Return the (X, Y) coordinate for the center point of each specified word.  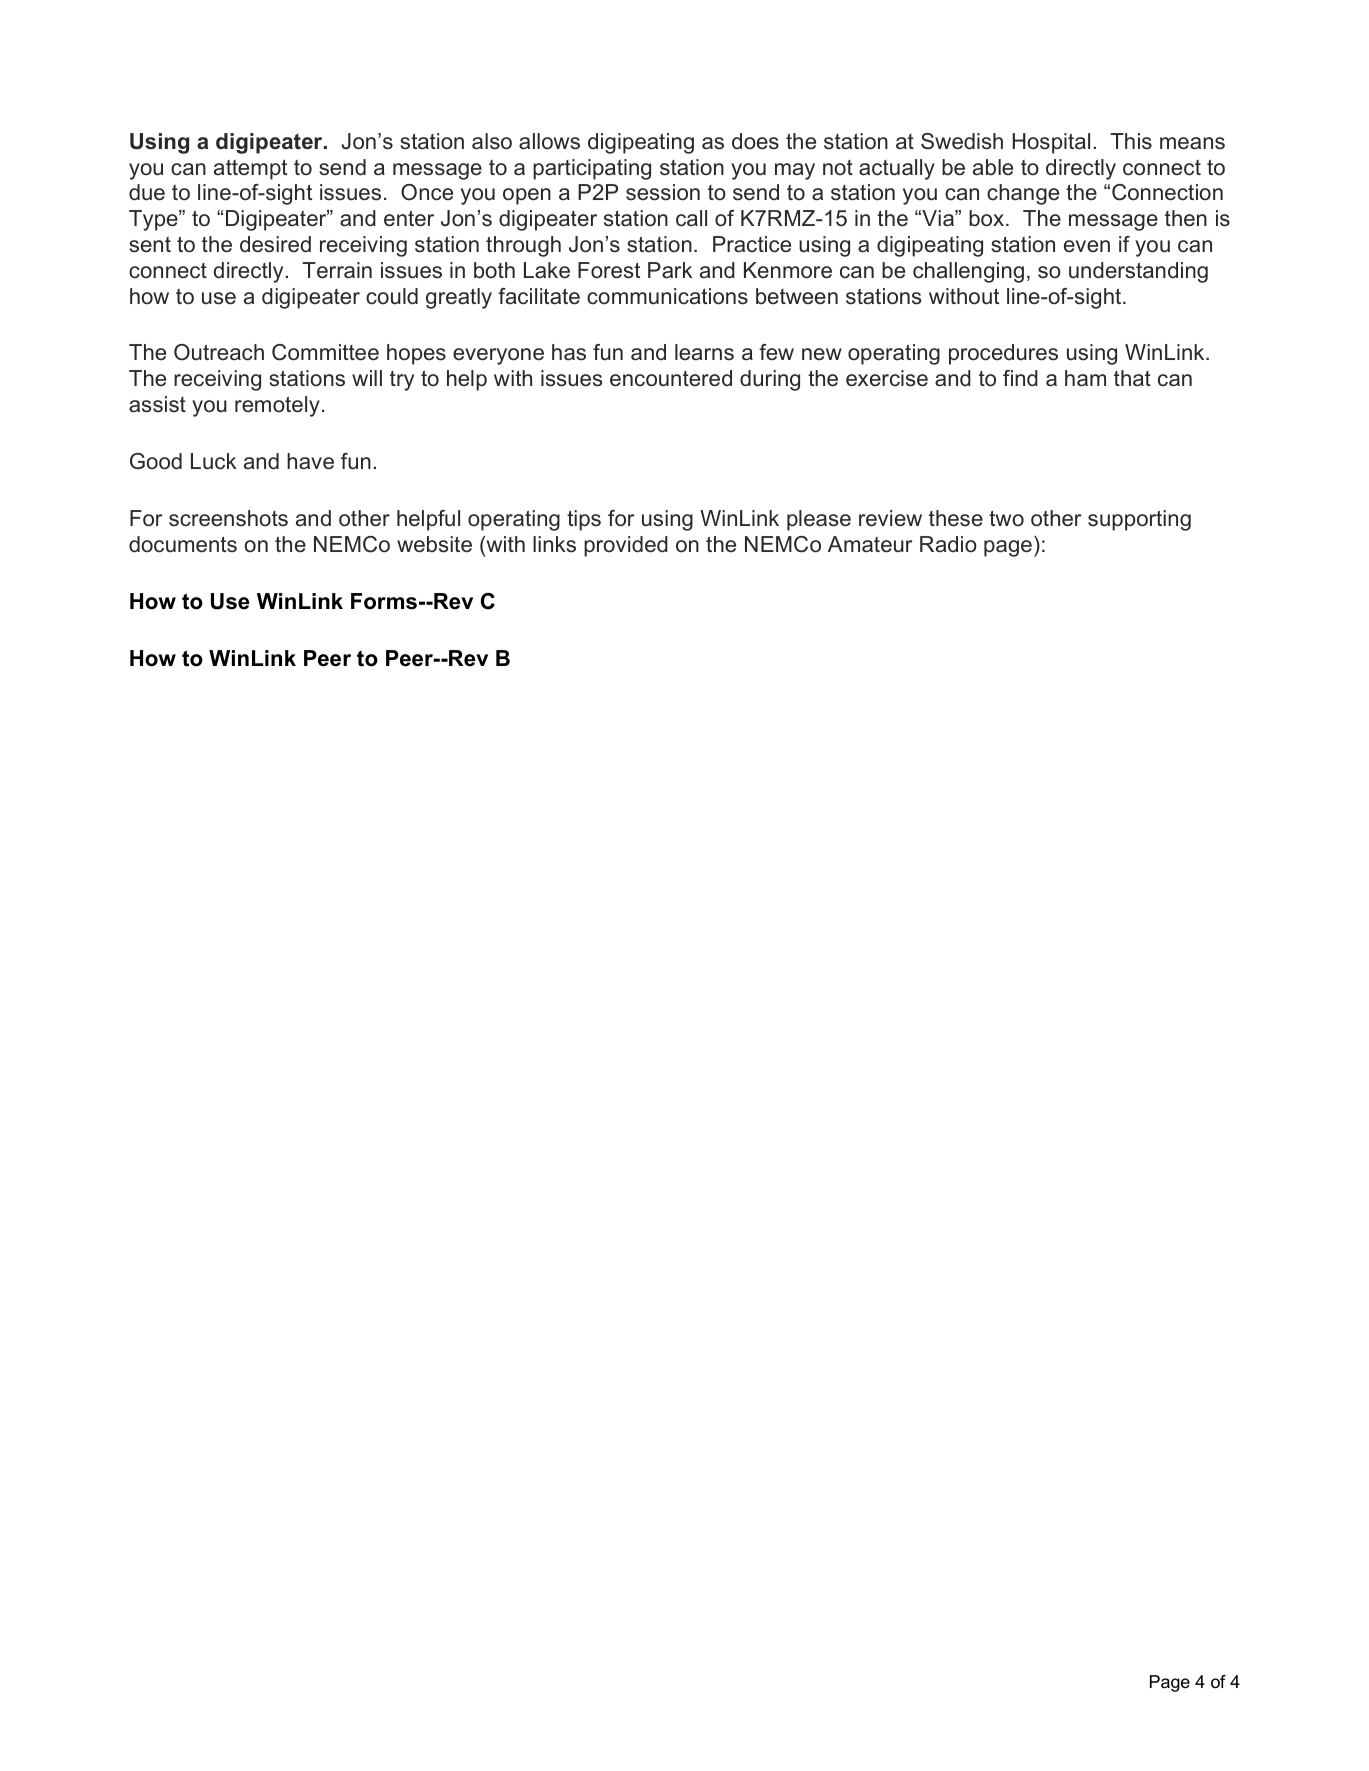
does (755, 141)
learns (704, 352)
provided (626, 546)
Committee (325, 352)
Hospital (1051, 143)
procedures (1003, 354)
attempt (250, 169)
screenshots (228, 518)
